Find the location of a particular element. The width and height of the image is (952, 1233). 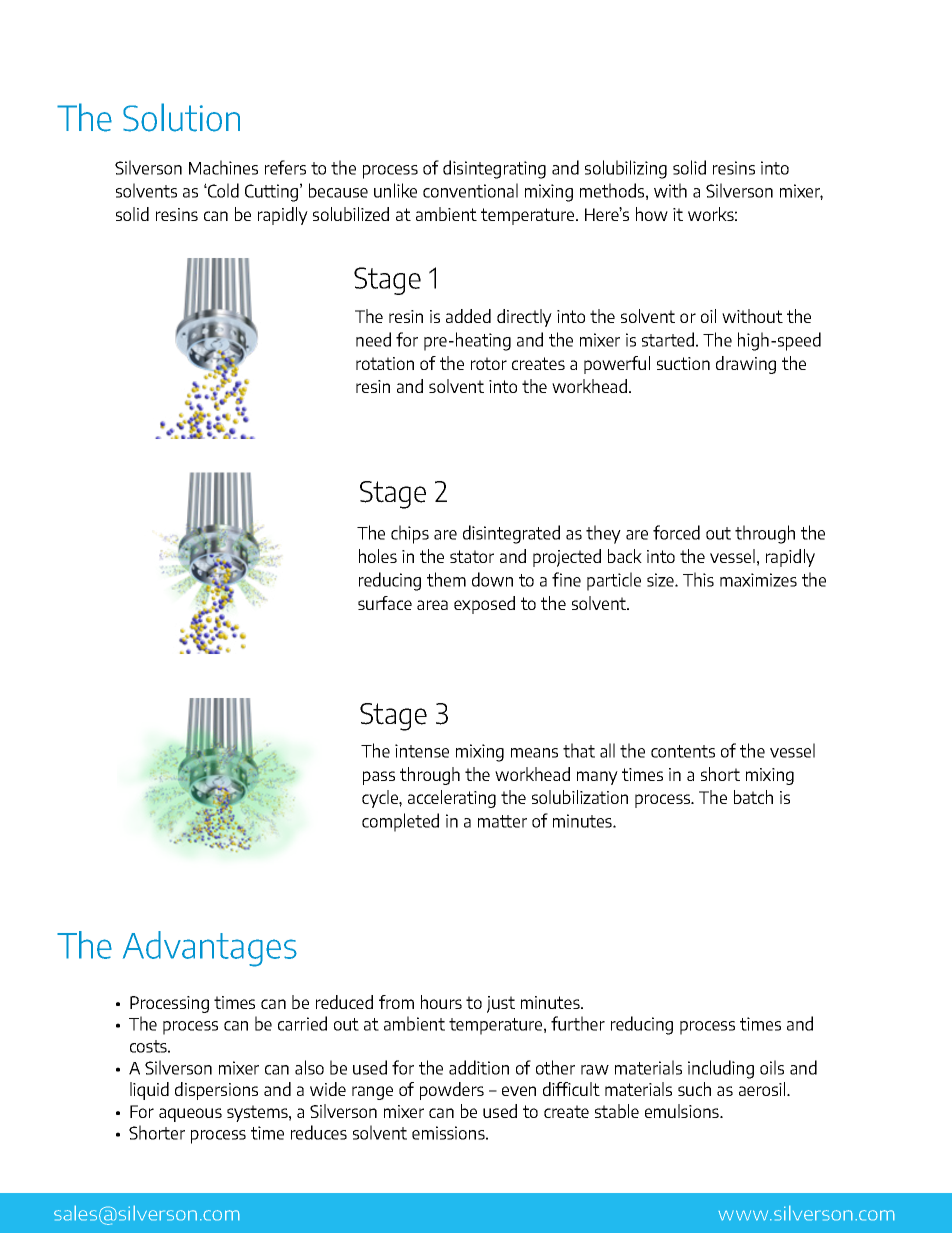

dispersions is located at coordinates (216, 1091).
